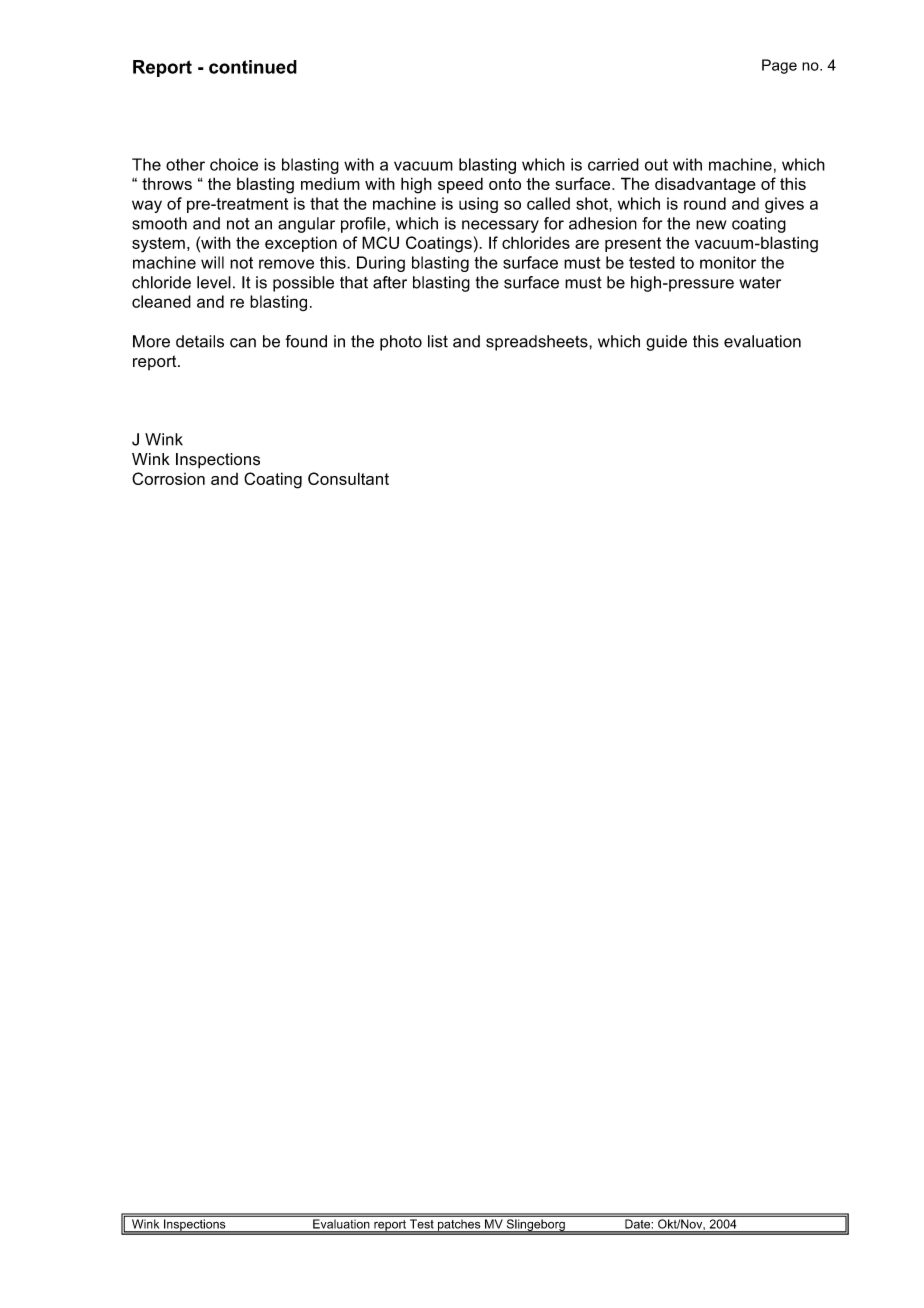 The image size is (924, 1308). What do you see at coordinates (234, 164) in the document?
I see `choice` at bounding box center [234, 164].
